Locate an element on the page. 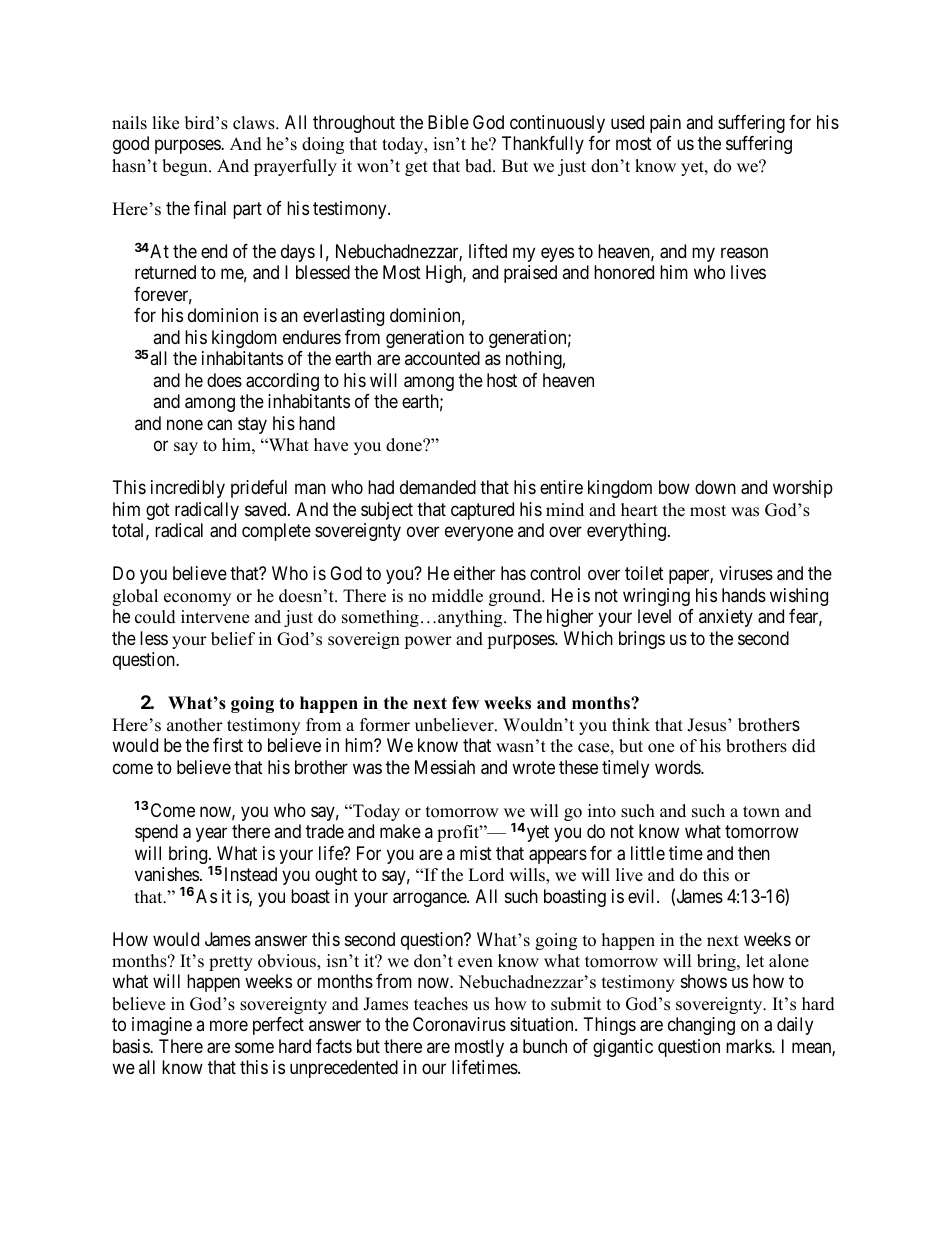 The width and height of the page is (952, 1233). pain is located at coordinates (665, 124).
